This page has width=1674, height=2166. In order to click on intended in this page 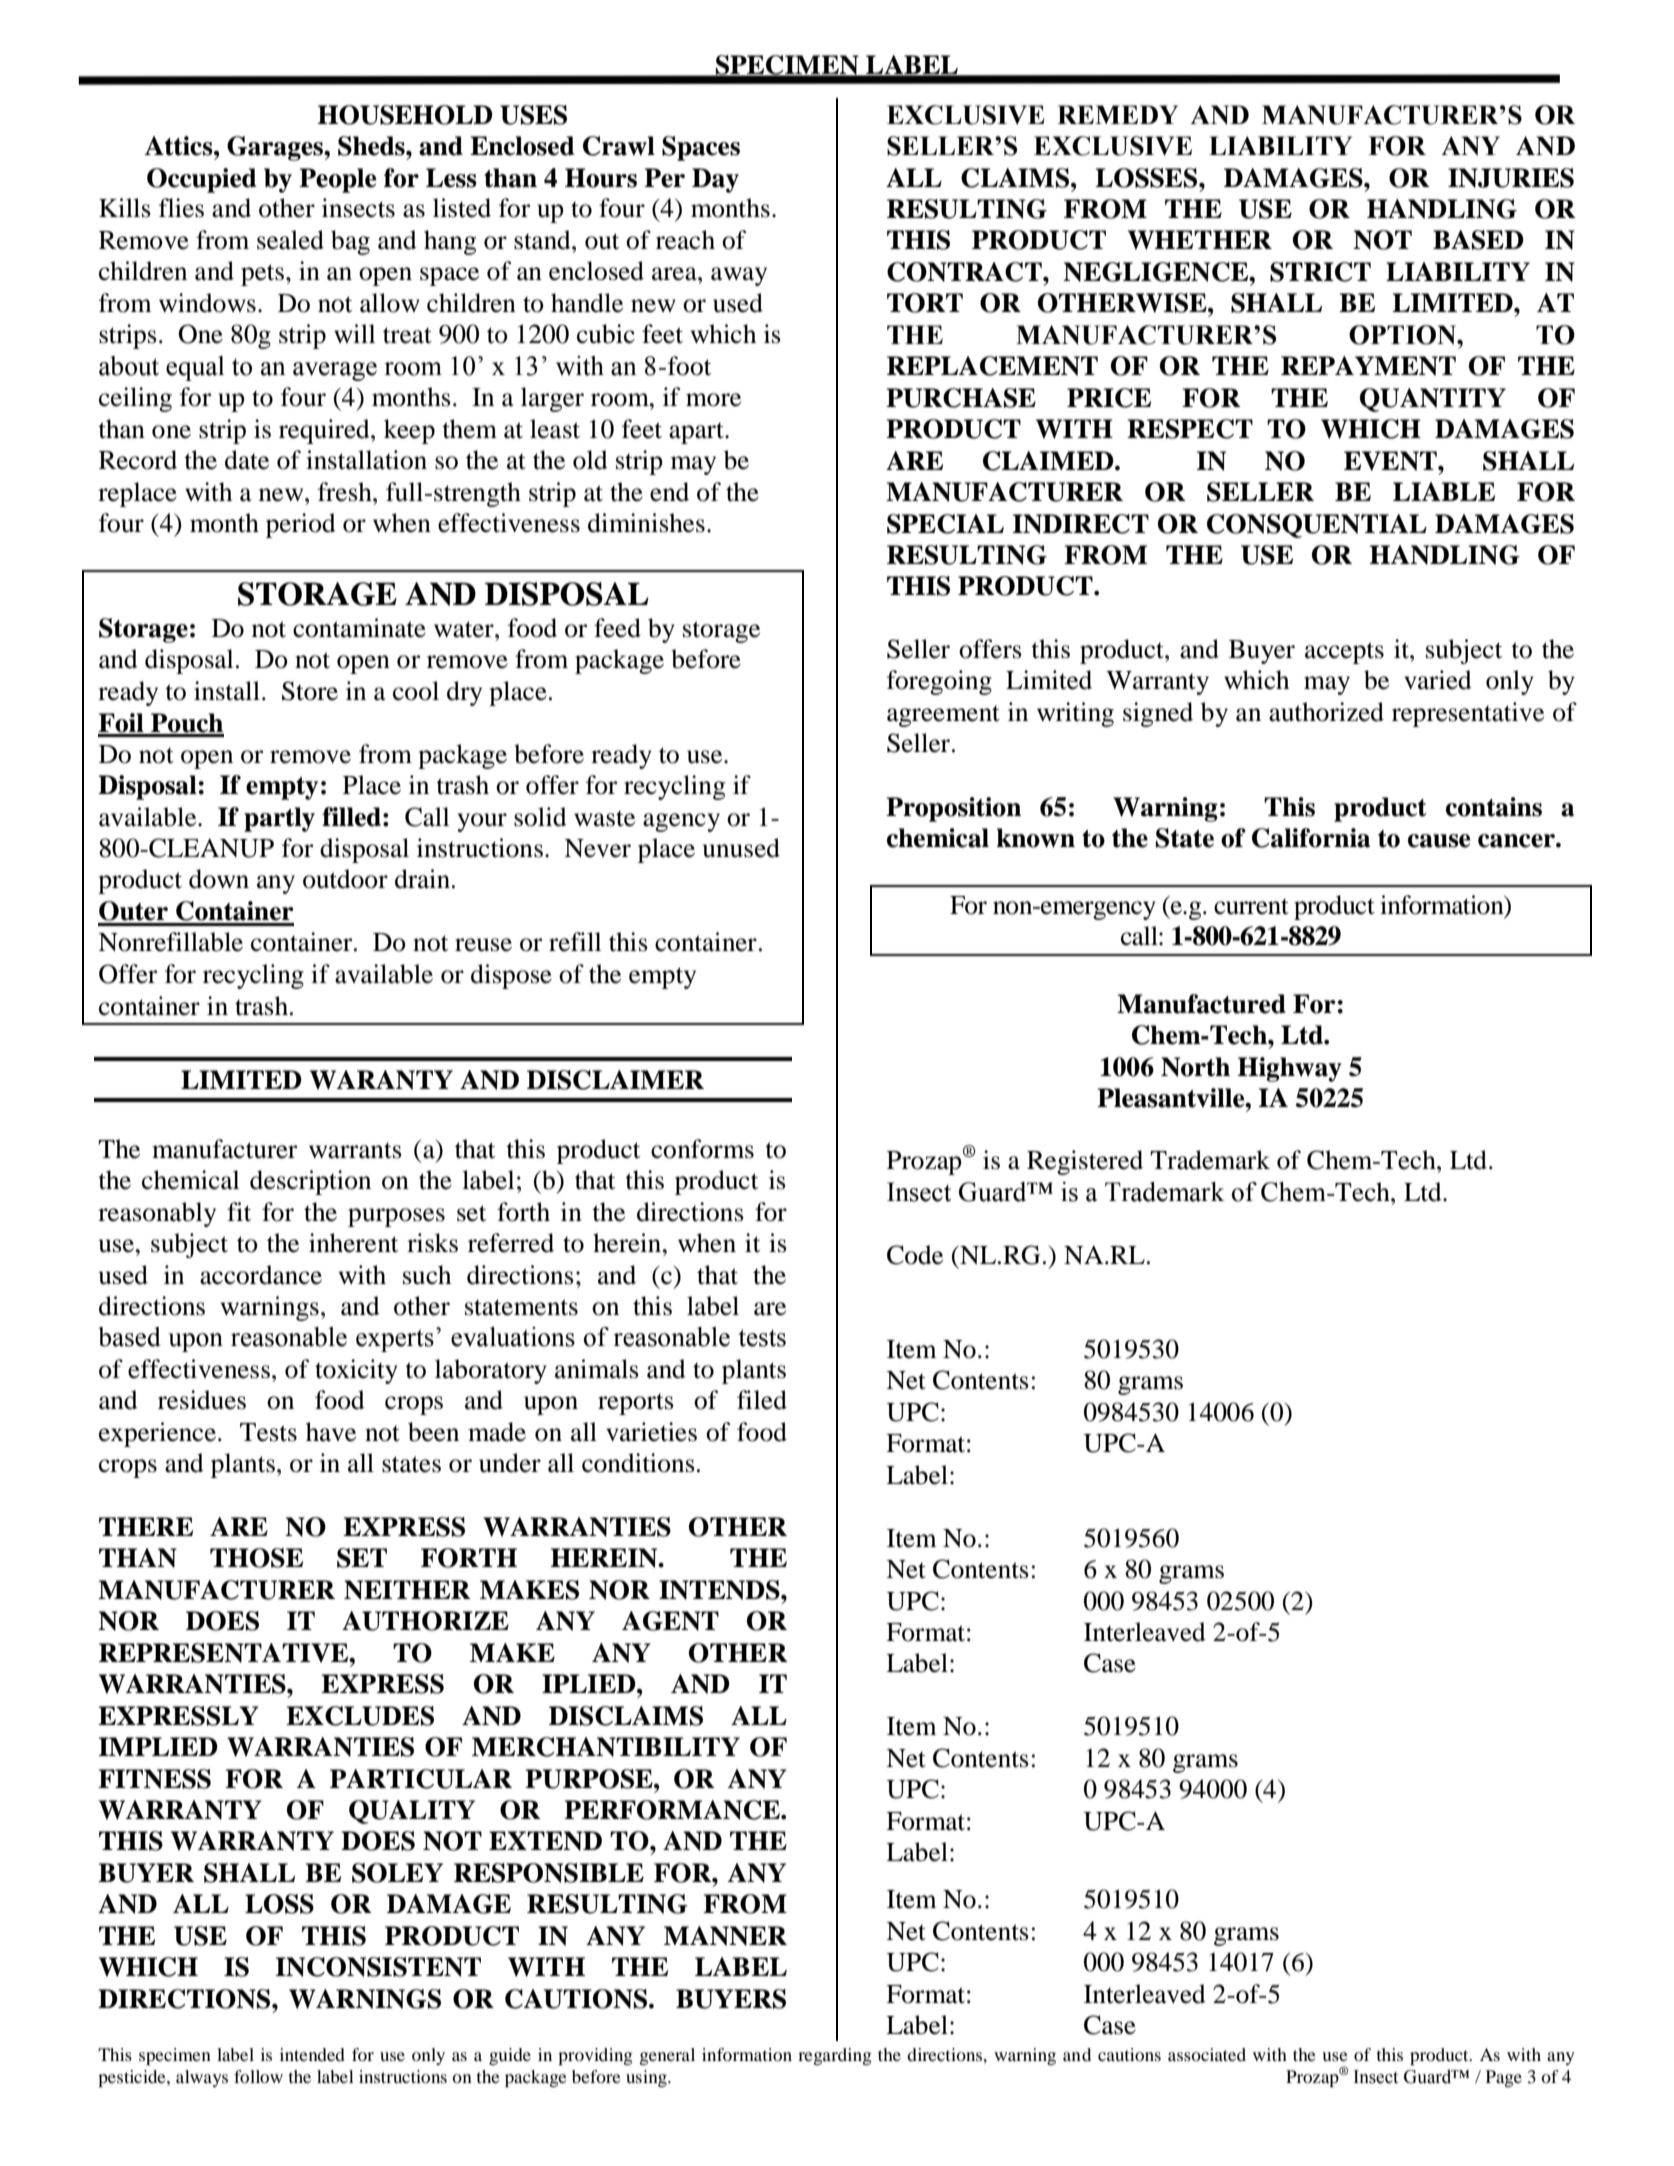, I will do `click(312, 2054)`.
